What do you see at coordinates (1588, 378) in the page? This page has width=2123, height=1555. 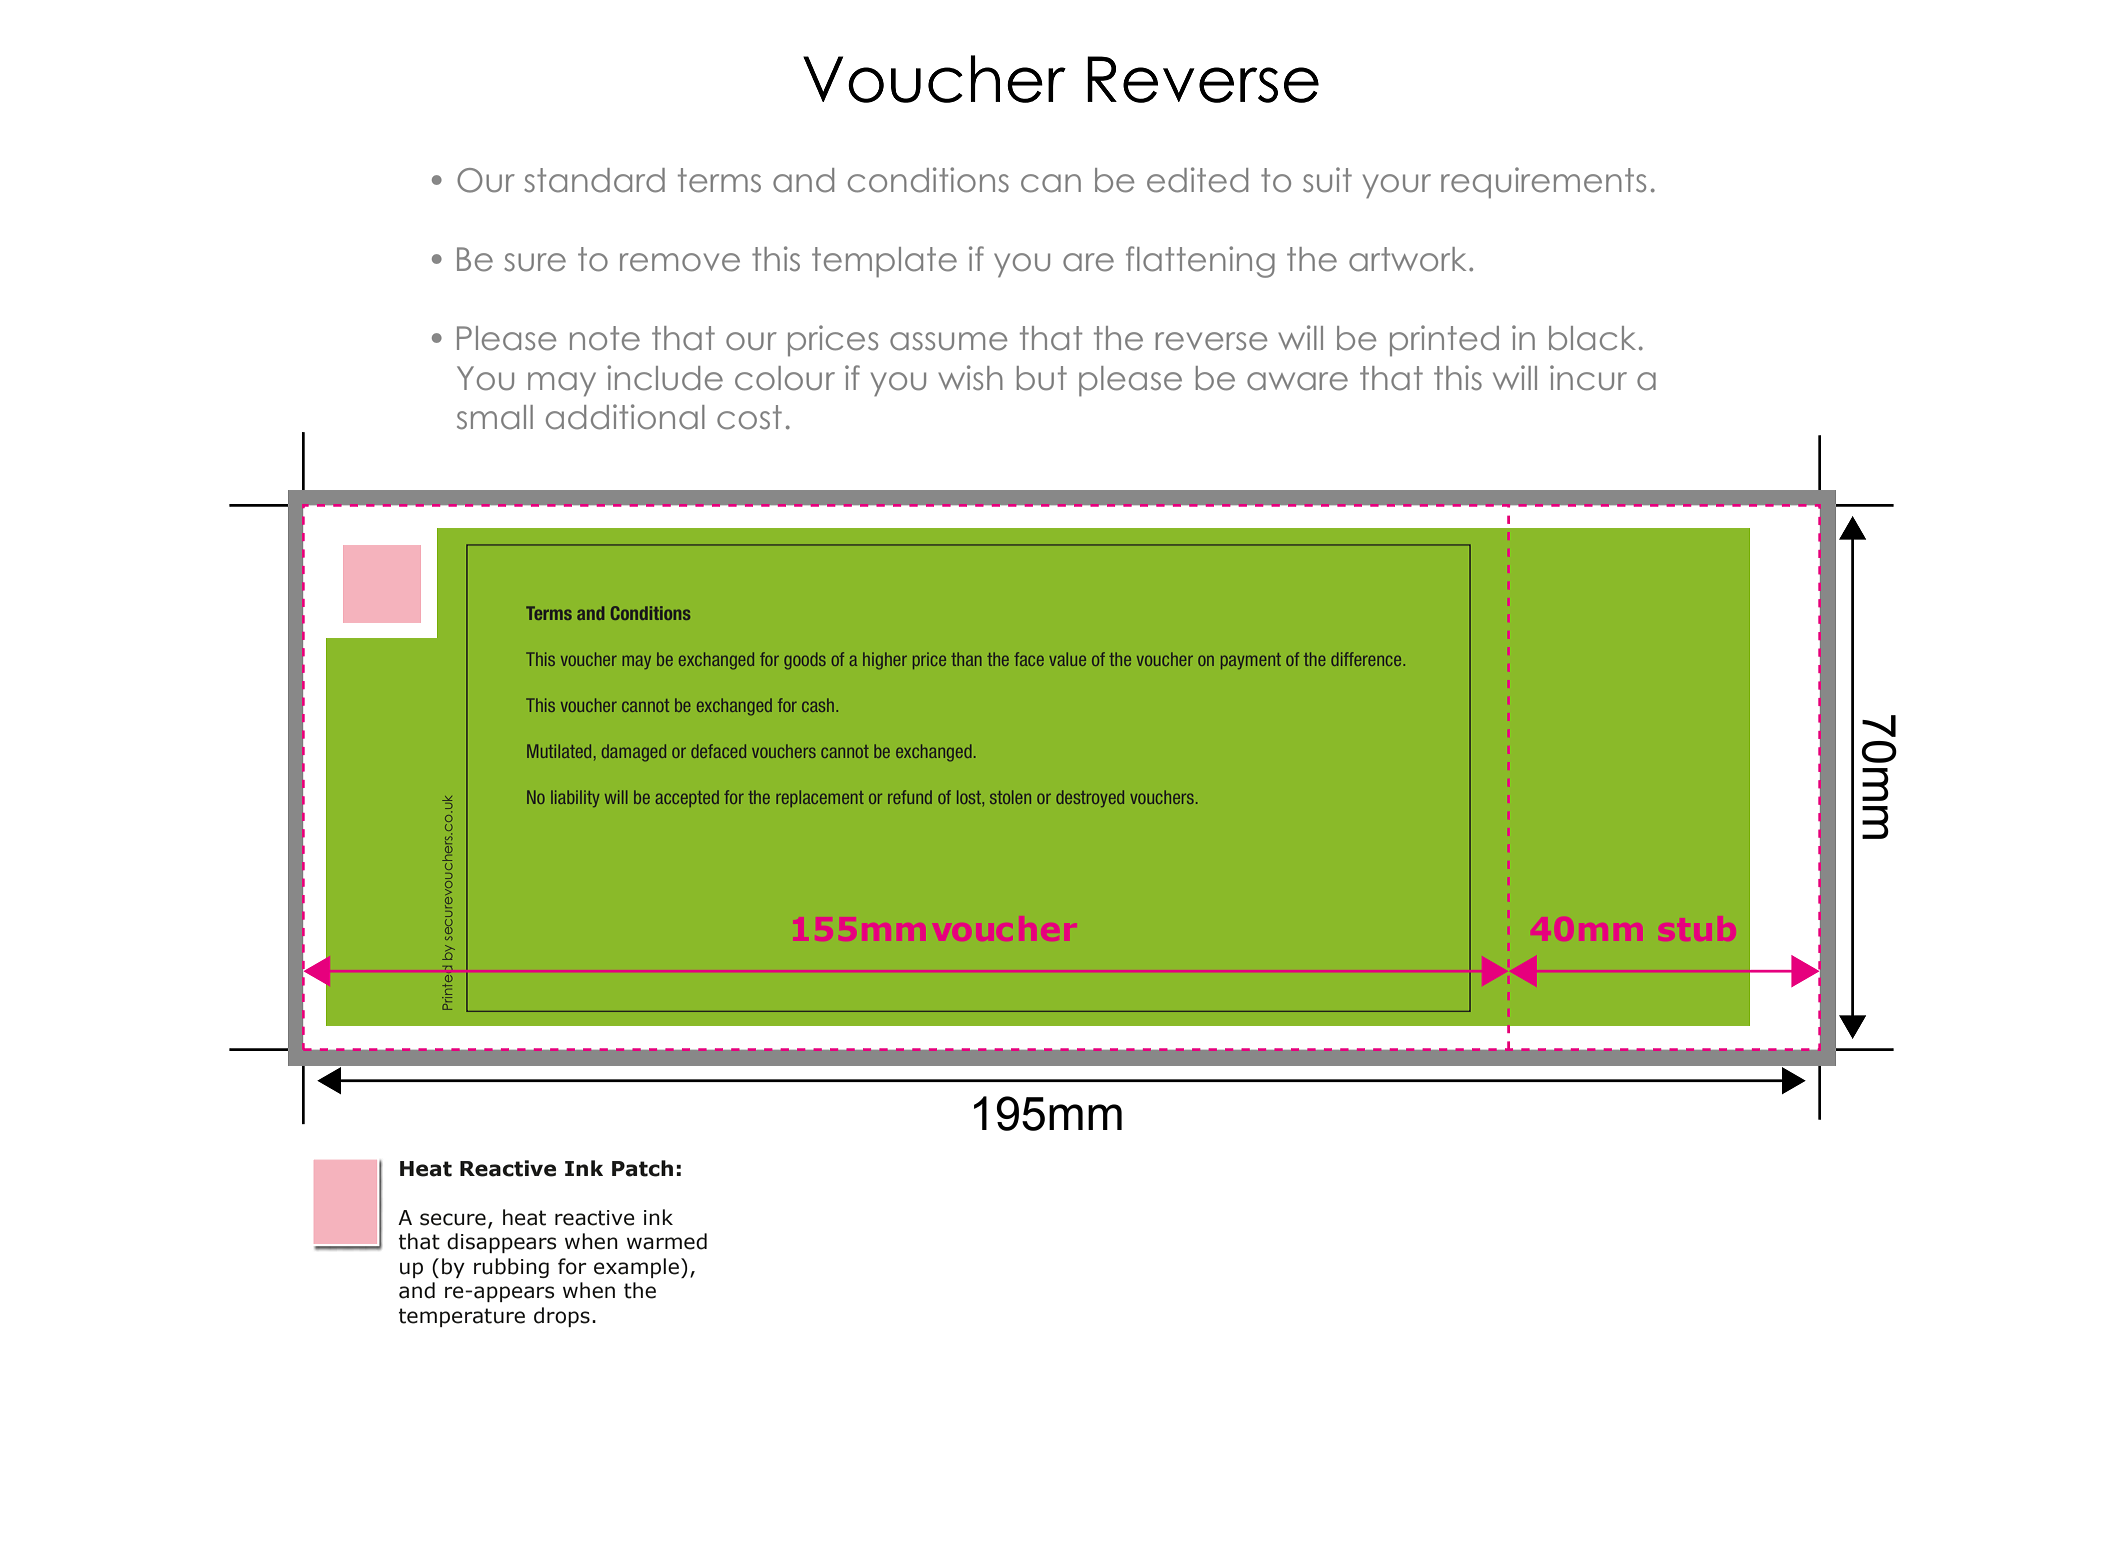 I see `incur` at bounding box center [1588, 378].
